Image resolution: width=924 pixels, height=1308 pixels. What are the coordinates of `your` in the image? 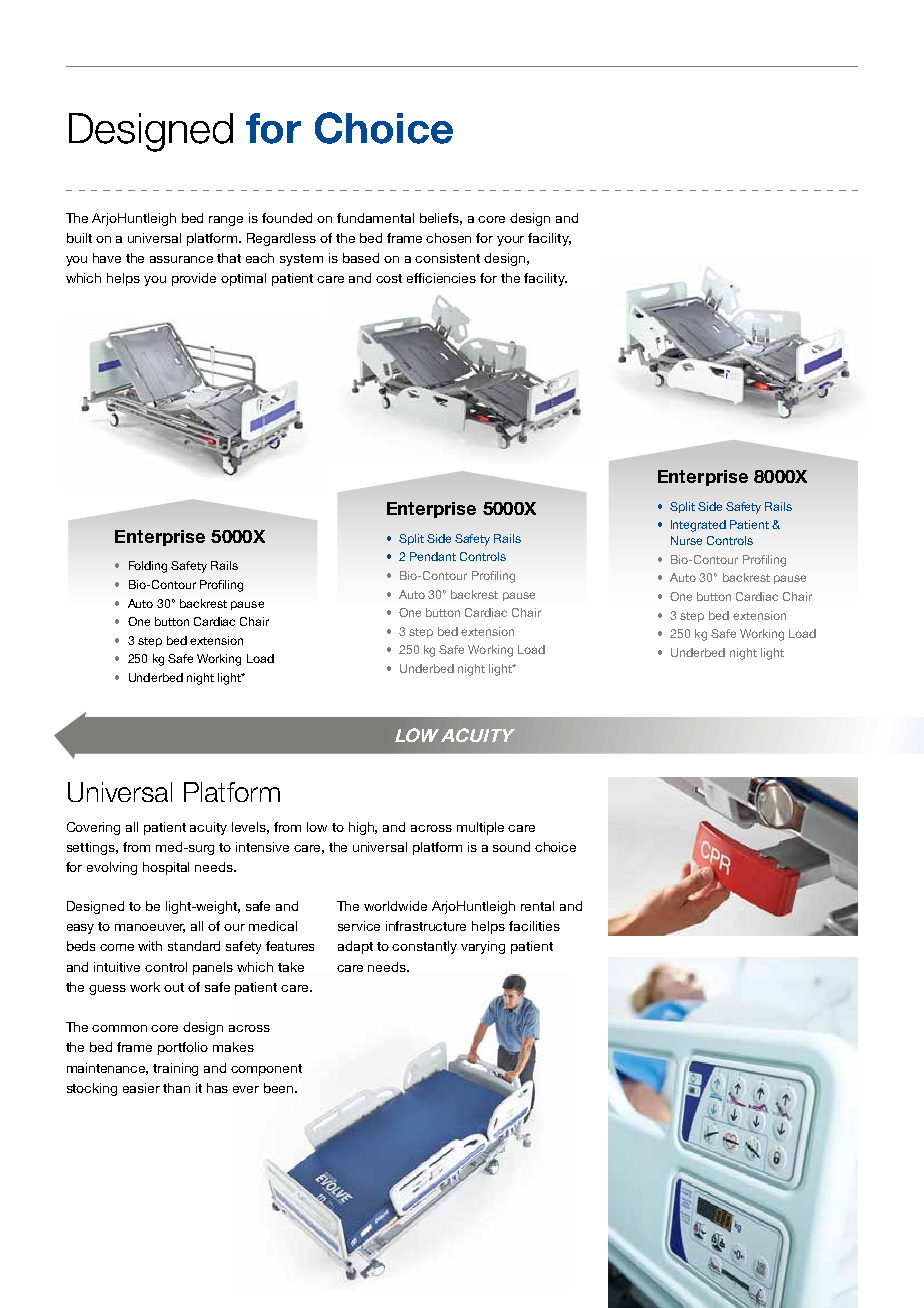 It's located at (510, 241).
